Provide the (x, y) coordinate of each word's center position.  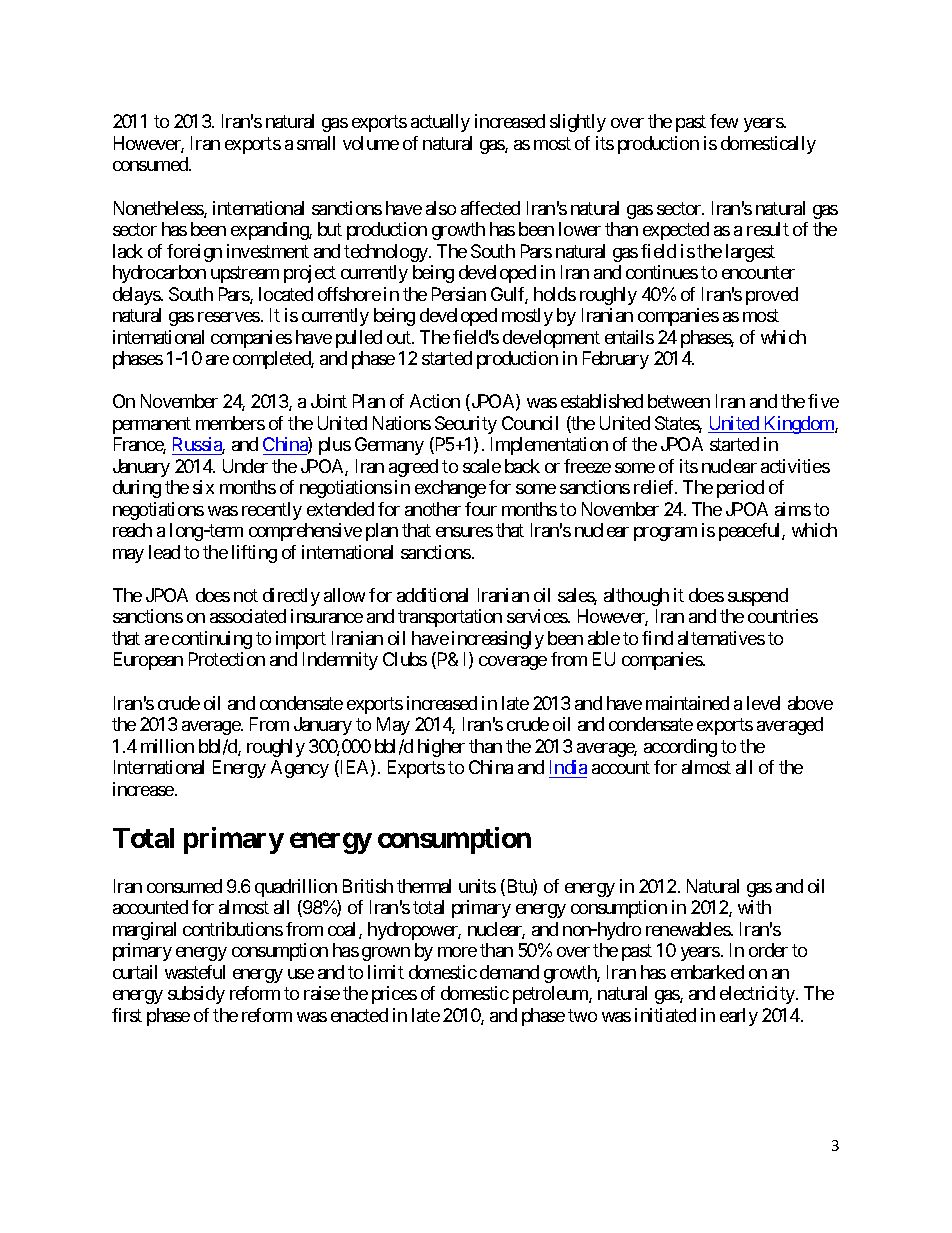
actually (440, 123)
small (316, 143)
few (724, 121)
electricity (758, 995)
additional (432, 595)
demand (509, 972)
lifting (254, 554)
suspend (758, 597)
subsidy (196, 995)
